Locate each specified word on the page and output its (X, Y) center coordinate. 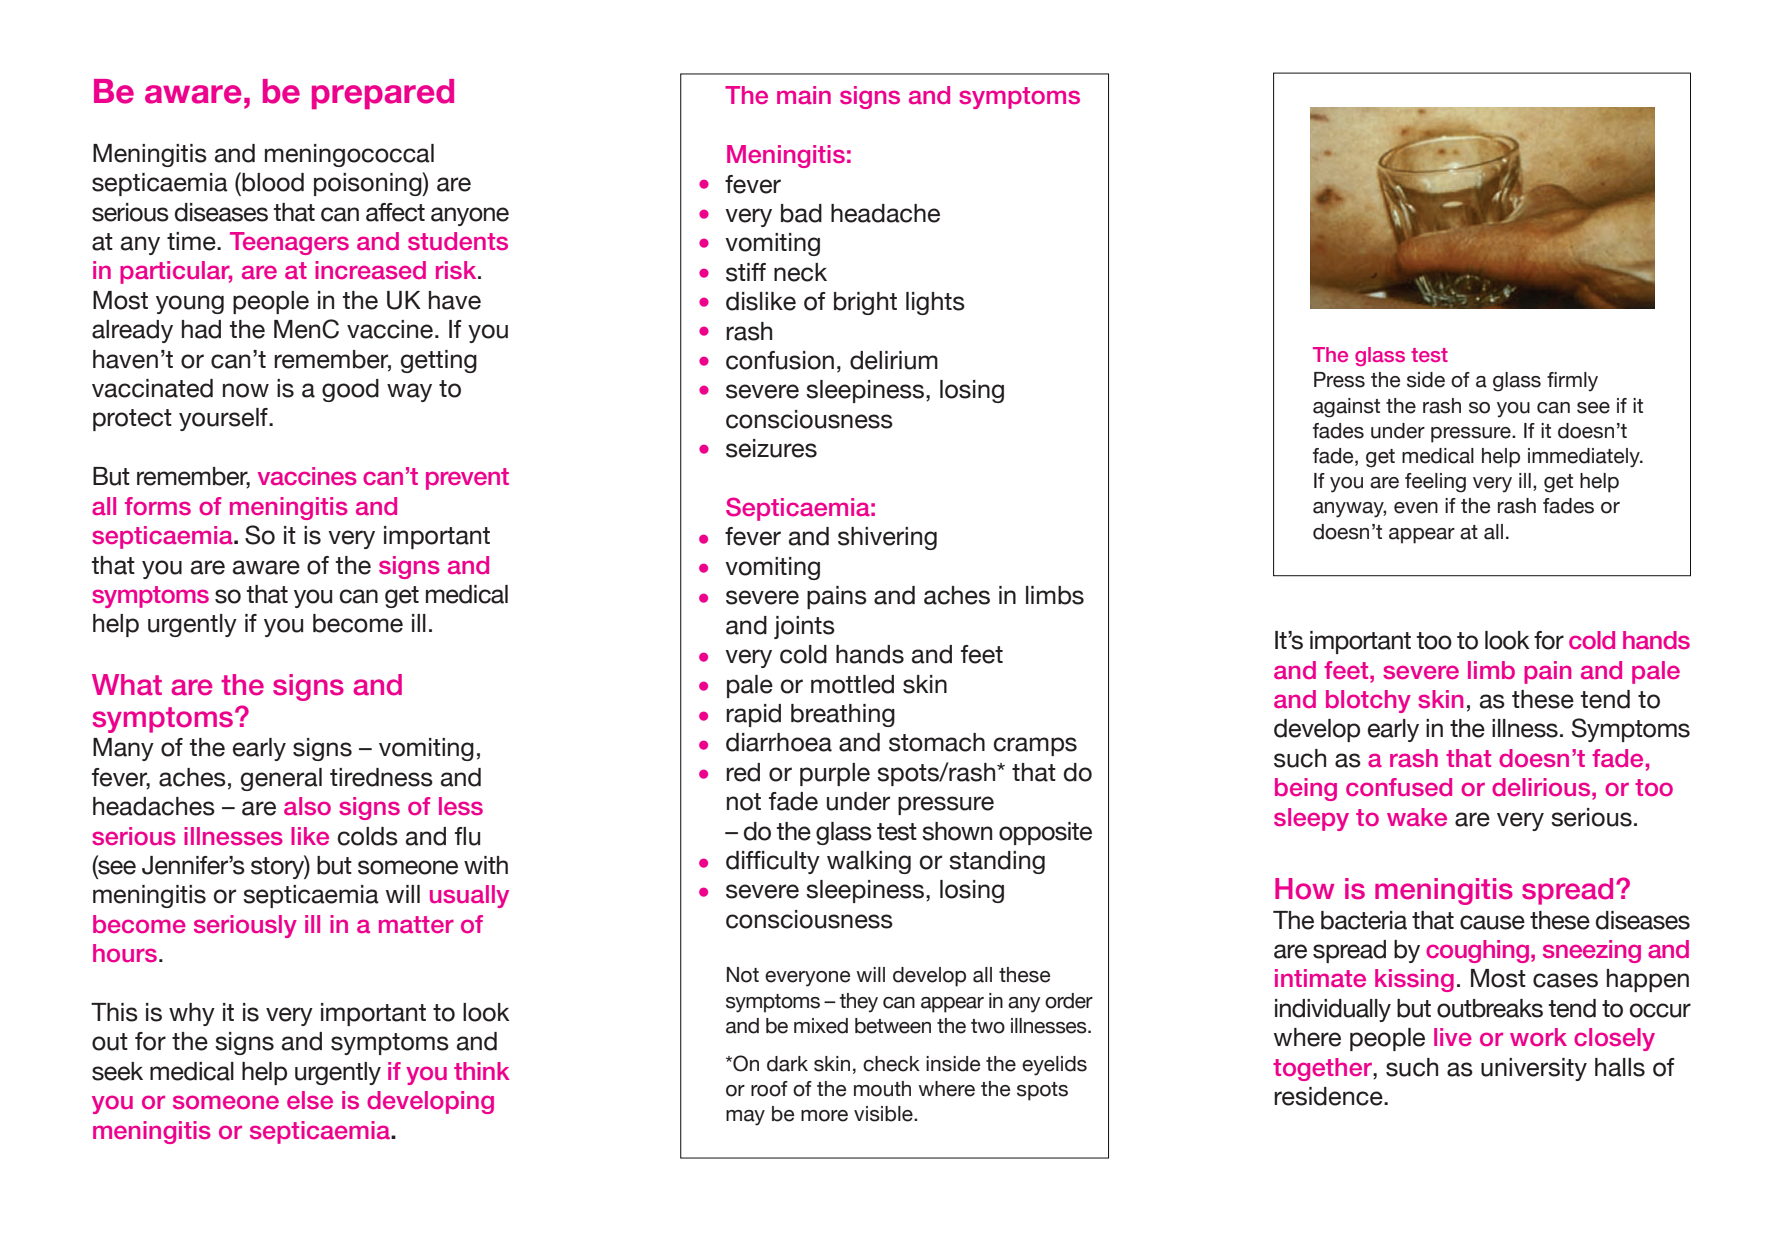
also (307, 806)
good (350, 390)
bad (801, 213)
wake (1417, 817)
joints (804, 627)
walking (869, 862)
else (310, 1100)
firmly (1572, 382)
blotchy (1368, 701)
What (127, 685)
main (804, 95)
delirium (894, 360)
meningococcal (349, 155)
